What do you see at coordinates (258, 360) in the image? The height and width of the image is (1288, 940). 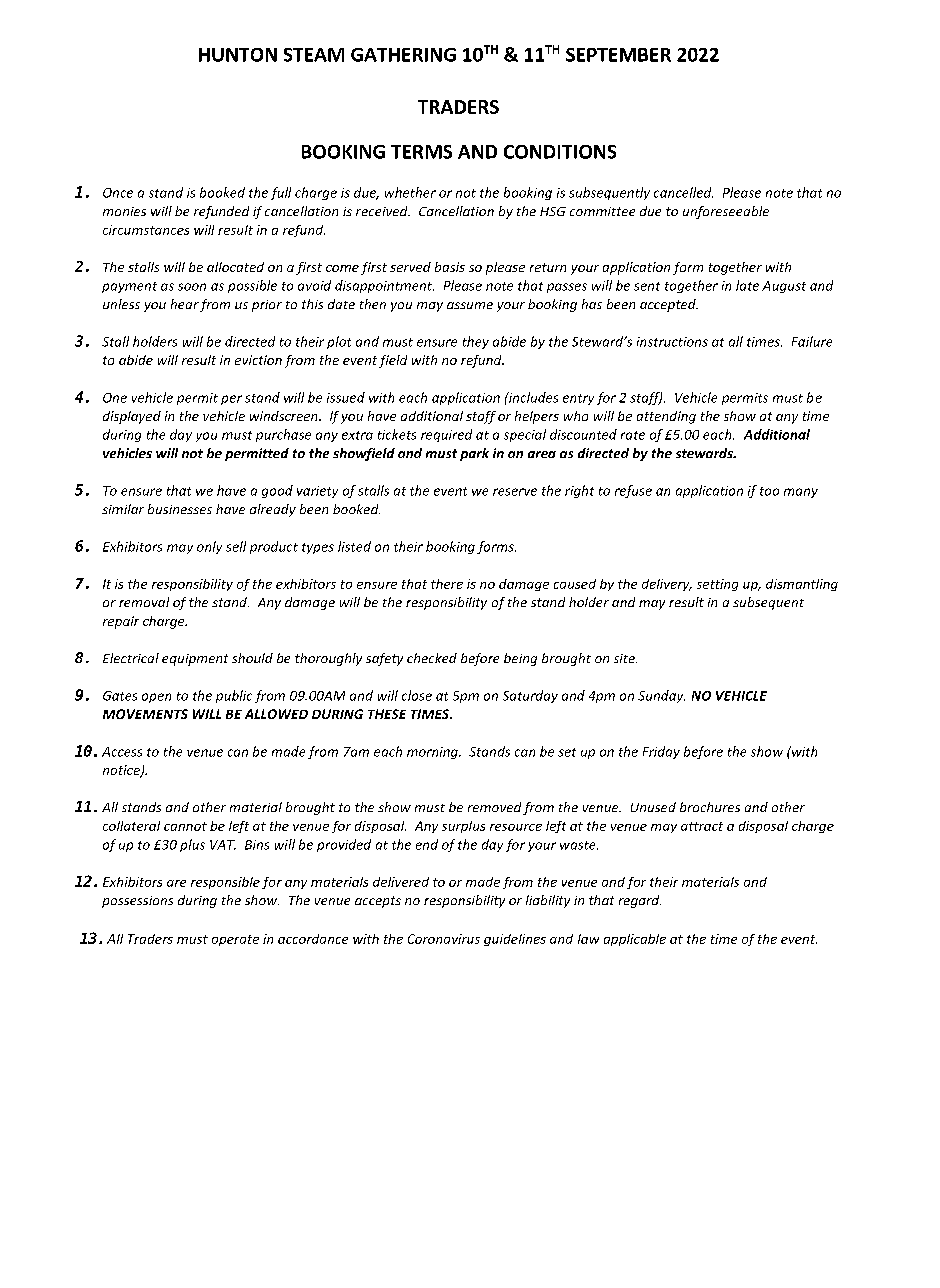 I see `eviction` at bounding box center [258, 360].
